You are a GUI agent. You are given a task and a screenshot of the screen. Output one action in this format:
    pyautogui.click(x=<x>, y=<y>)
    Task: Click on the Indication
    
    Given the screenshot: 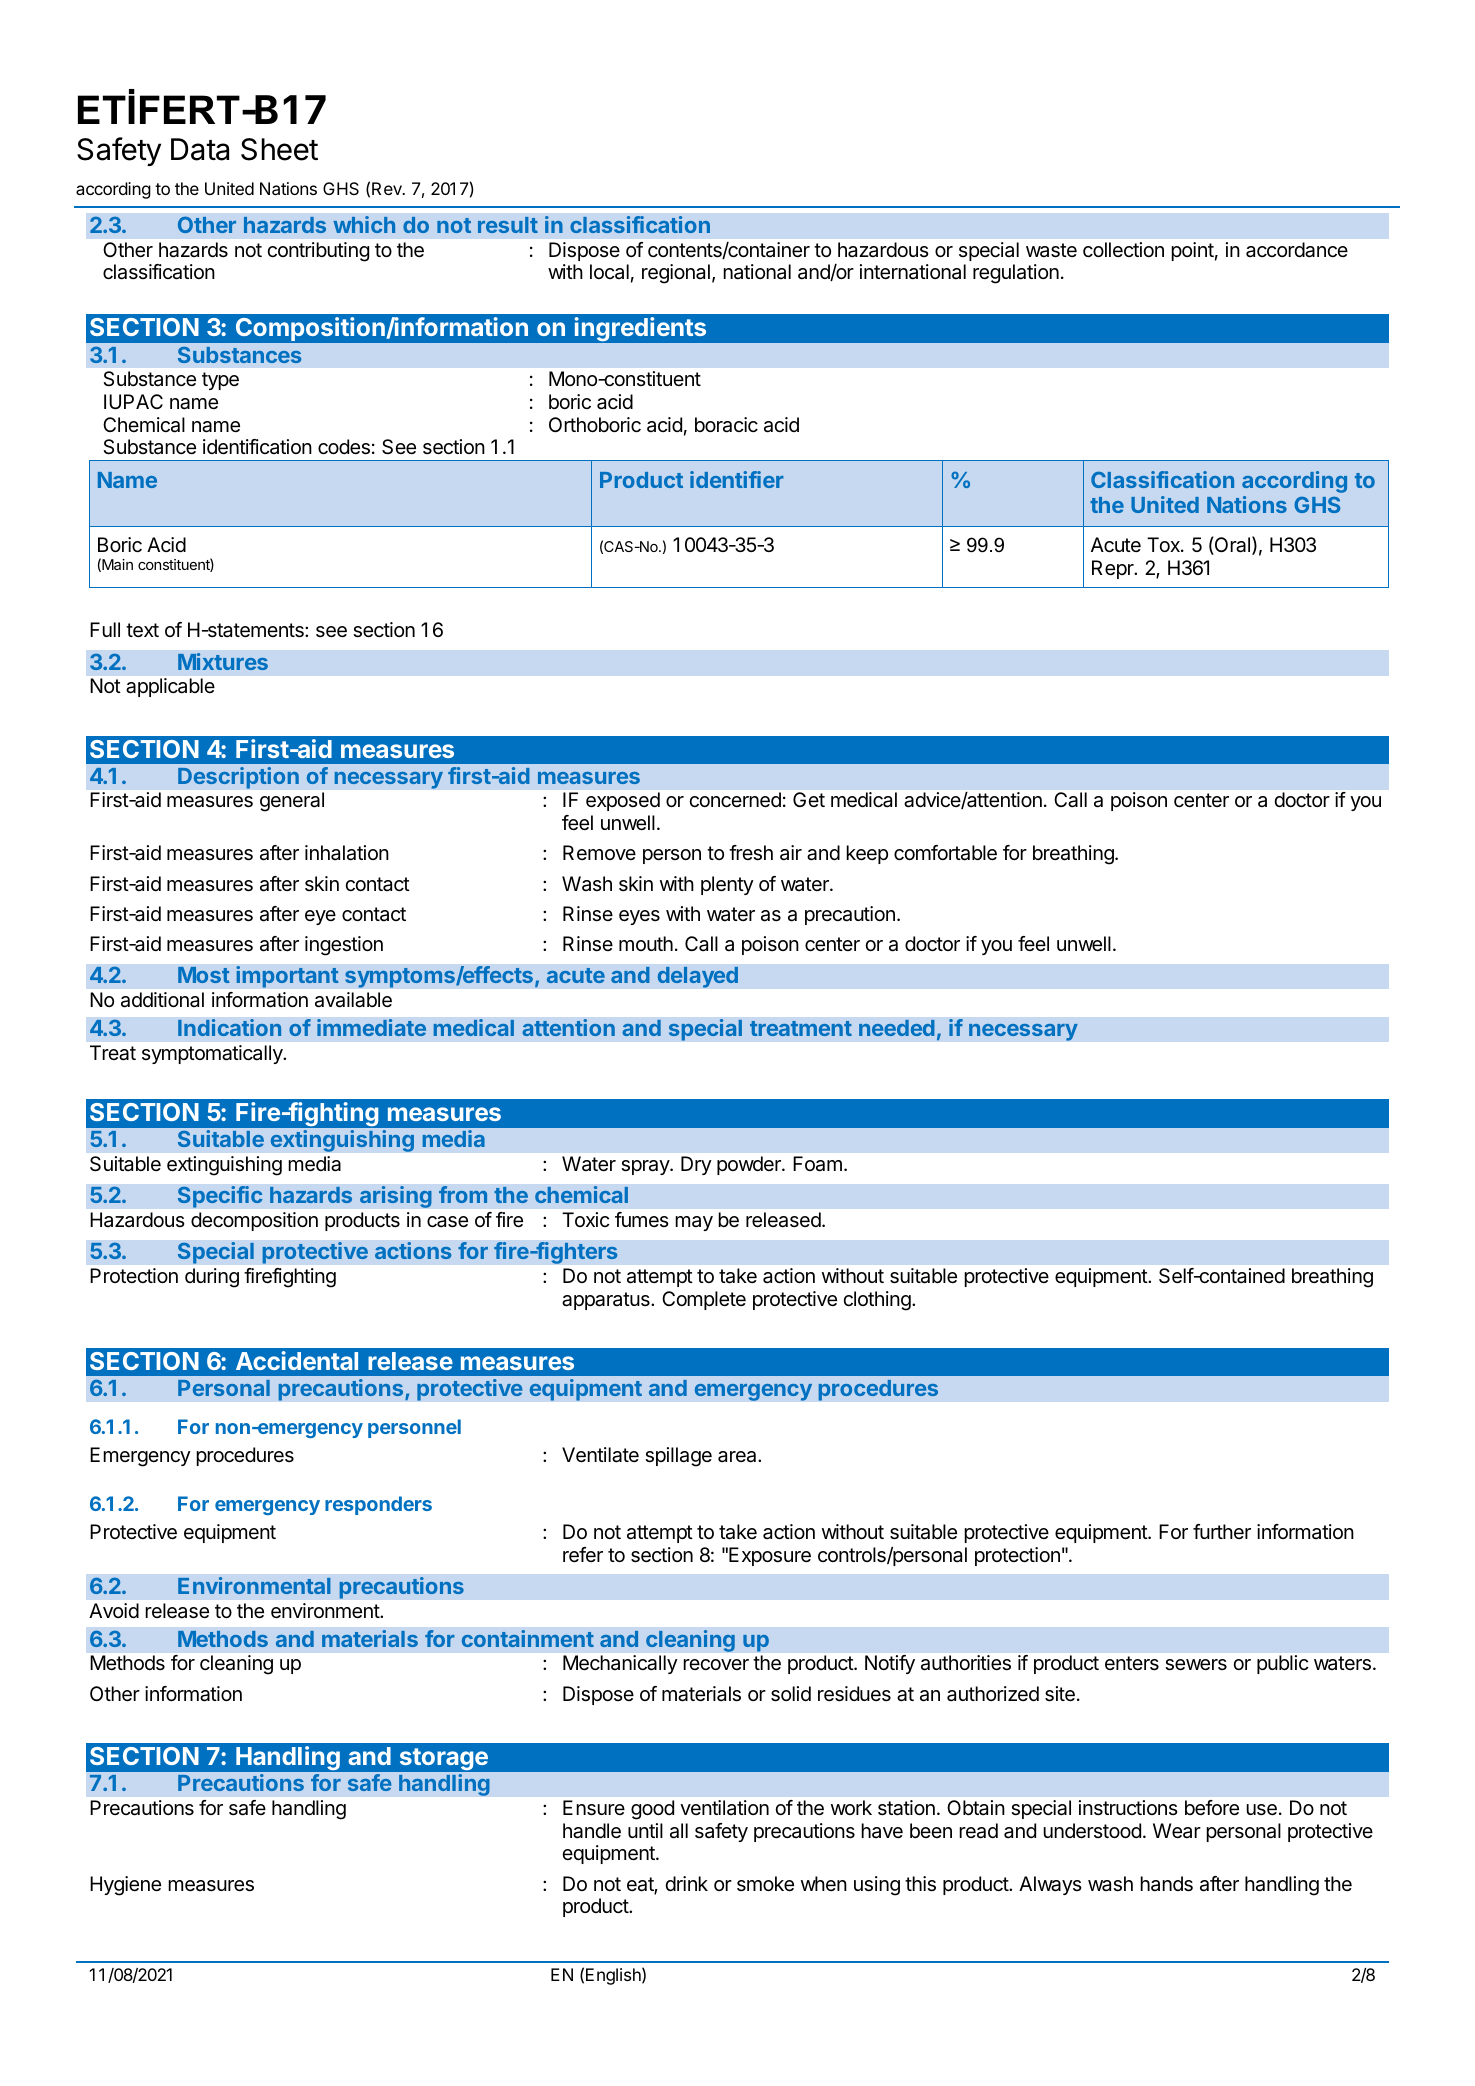 What is the action you would take?
    pyautogui.click(x=229, y=1027)
